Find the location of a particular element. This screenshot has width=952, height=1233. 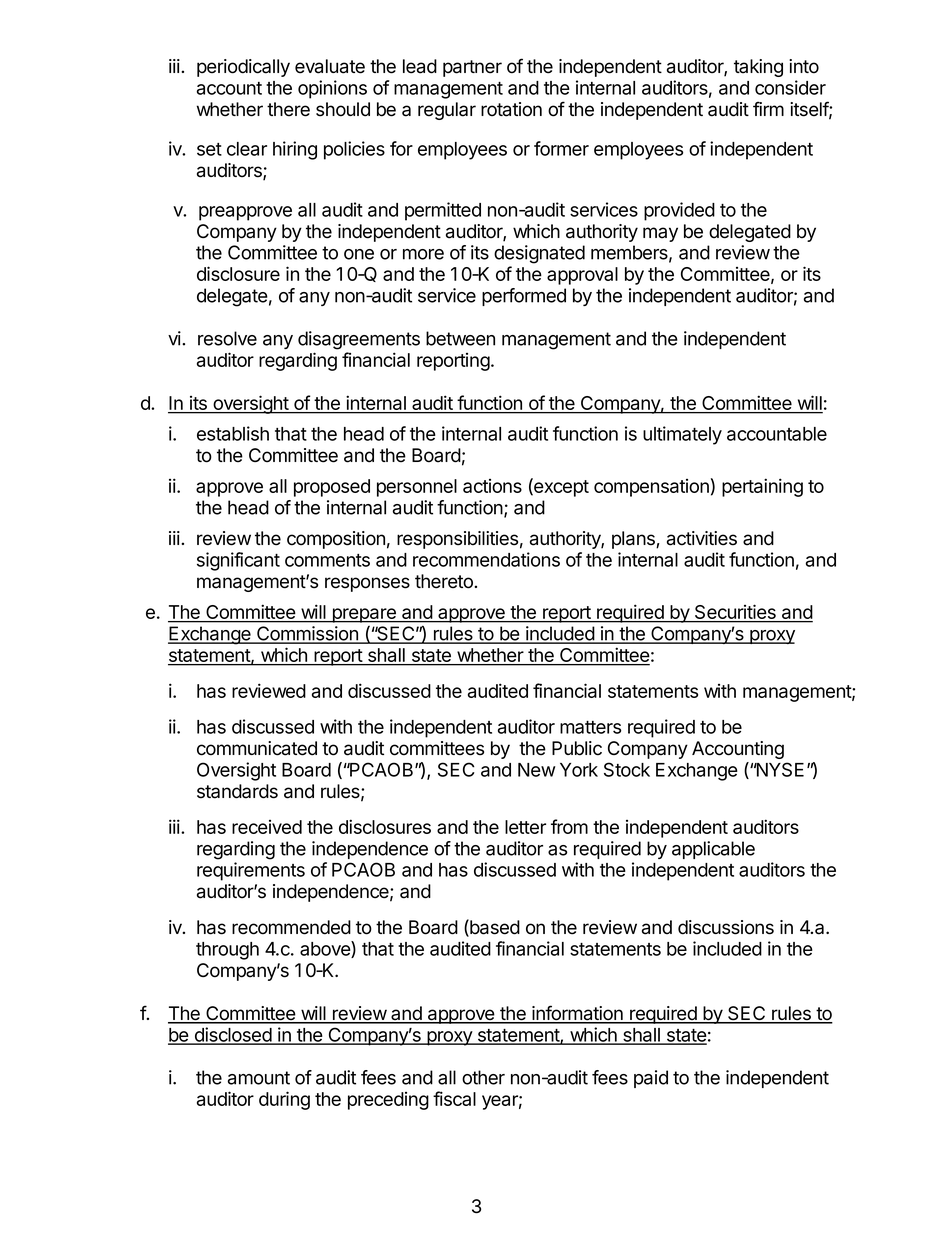

periodically is located at coordinates (243, 68).
